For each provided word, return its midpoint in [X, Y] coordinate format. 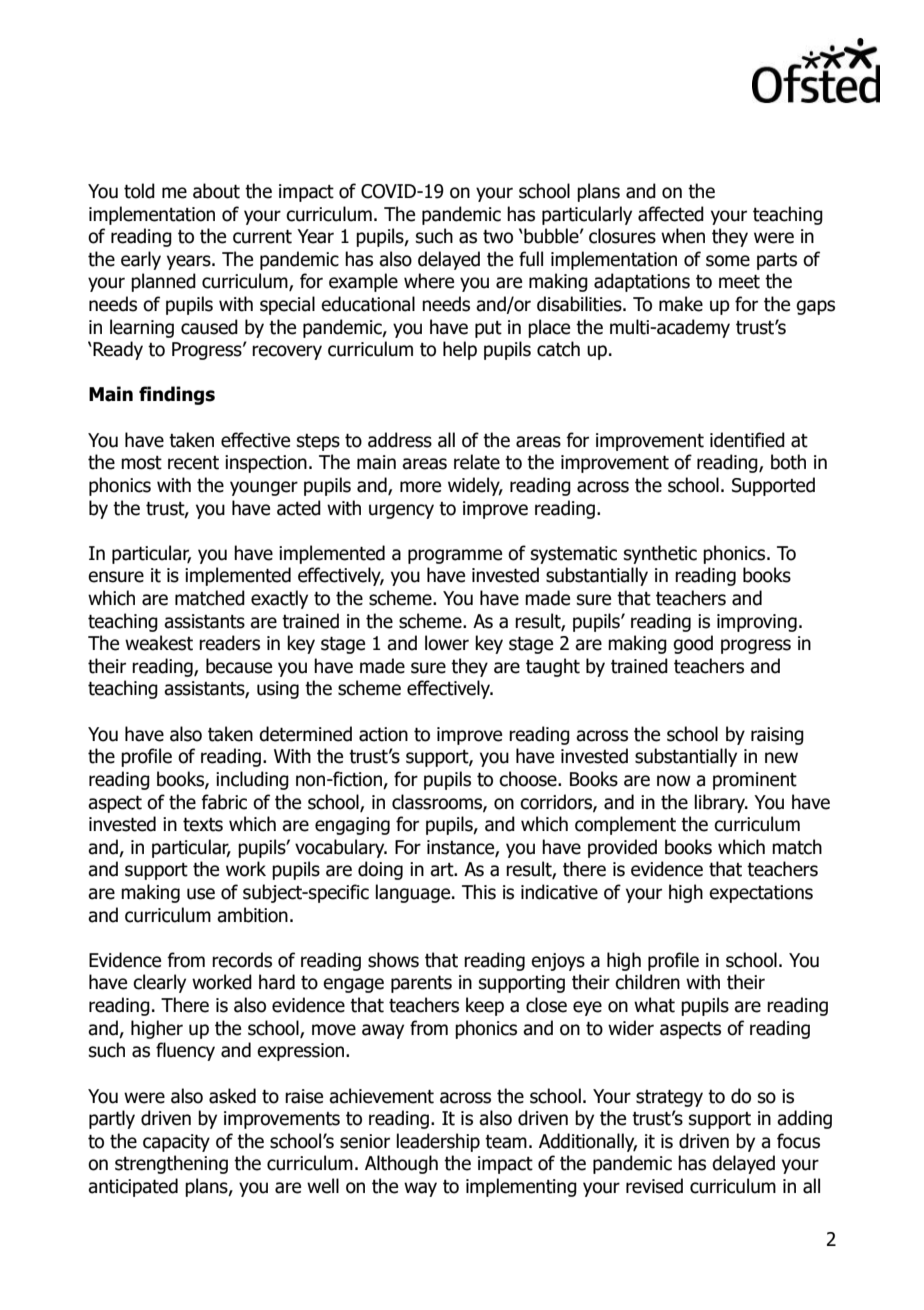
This [479, 892]
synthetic [660, 554]
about [216, 191]
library [721, 803]
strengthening [171, 1164]
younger [264, 488]
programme [455, 556]
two [498, 236]
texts [203, 824]
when [683, 236]
